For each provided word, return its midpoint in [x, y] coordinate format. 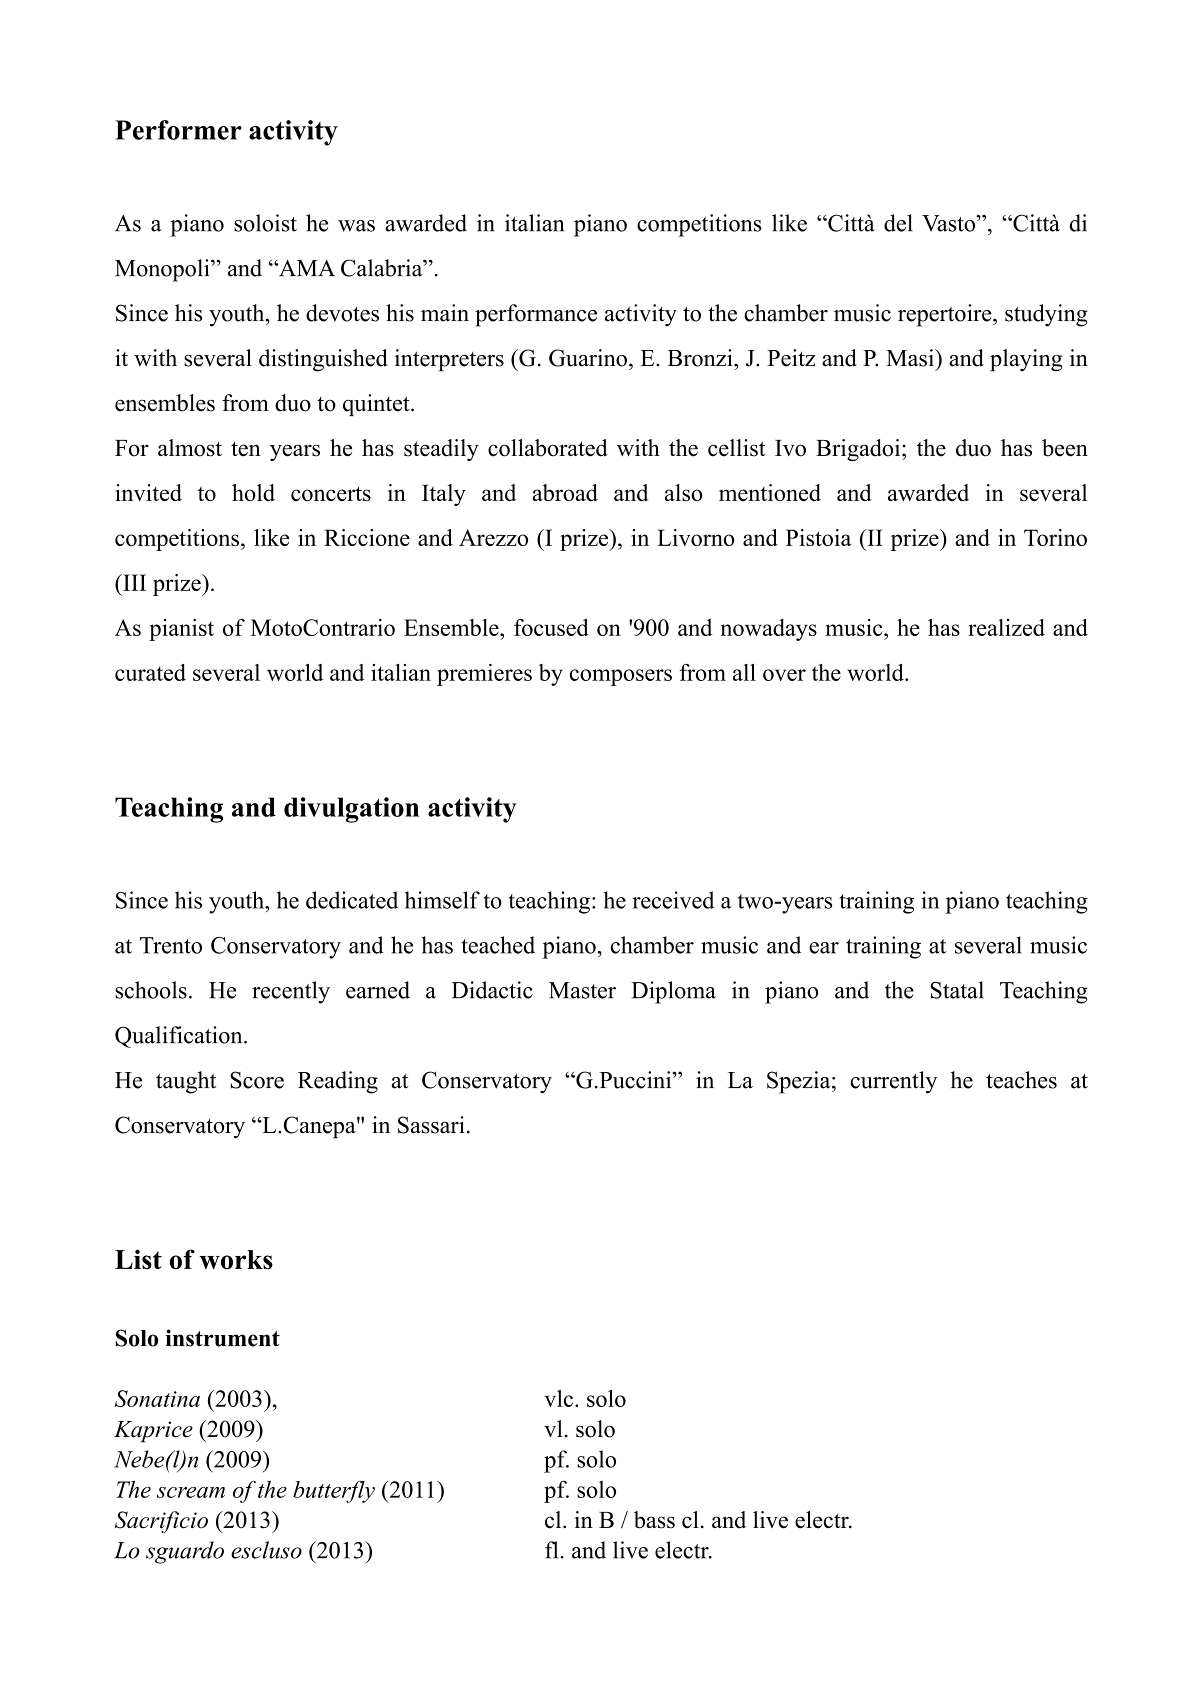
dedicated [352, 900]
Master [582, 990]
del [898, 223]
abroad [565, 492]
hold [253, 492]
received [673, 900]
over [784, 675]
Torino [1055, 537]
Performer [178, 130]
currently [893, 1082]
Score [257, 1080]
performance [536, 315]
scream [191, 1492]
